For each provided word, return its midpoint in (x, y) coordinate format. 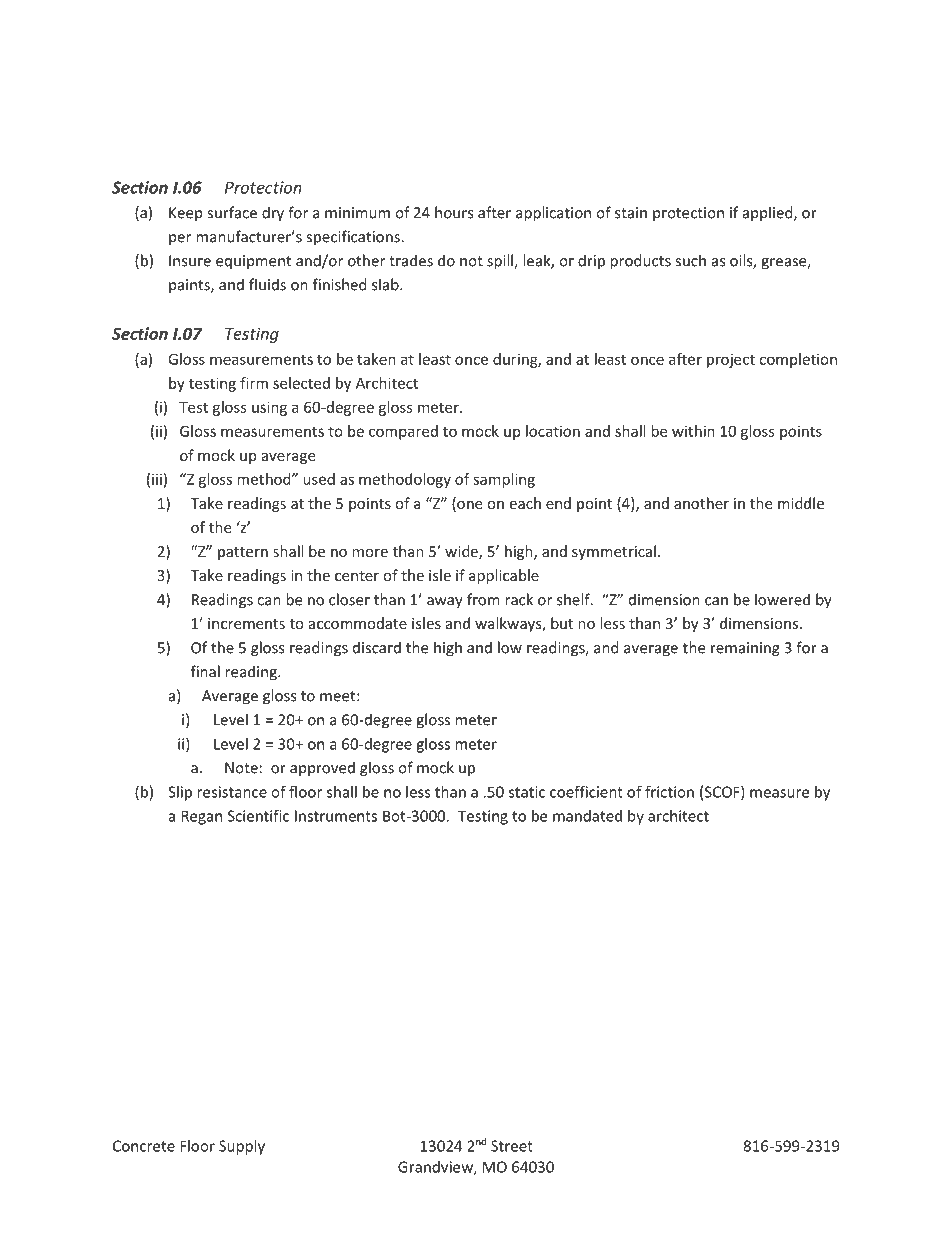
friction (669, 791)
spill (501, 262)
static (527, 792)
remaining (745, 649)
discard (377, 647)
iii (157, 479)
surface (232, 212)
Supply (242, 1147)
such (690, 260)
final (205, 671)
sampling (504, 480)
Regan (201, 817)
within (693, 431)
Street (512, 1146)
